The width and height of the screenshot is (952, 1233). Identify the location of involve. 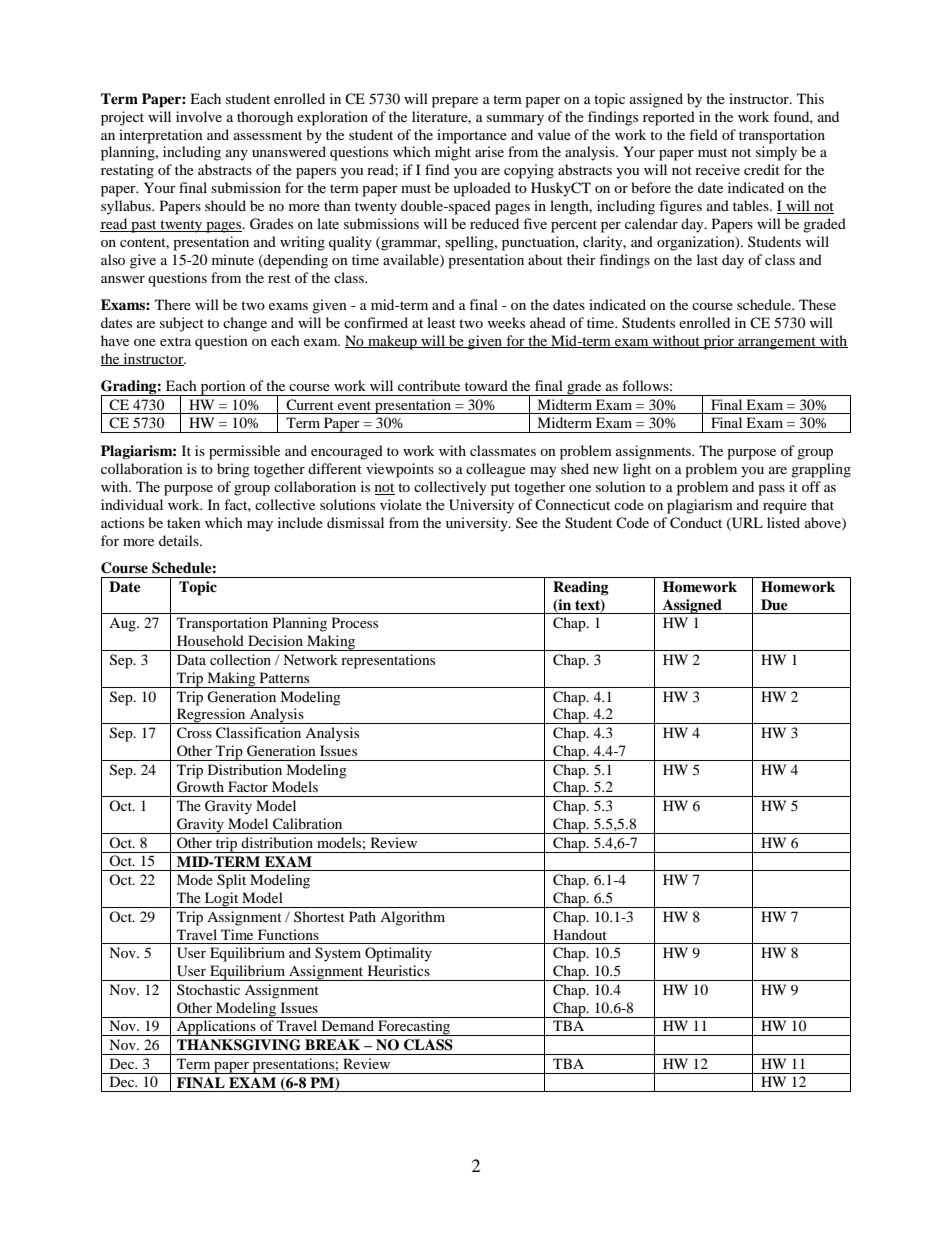
(199, 116).
